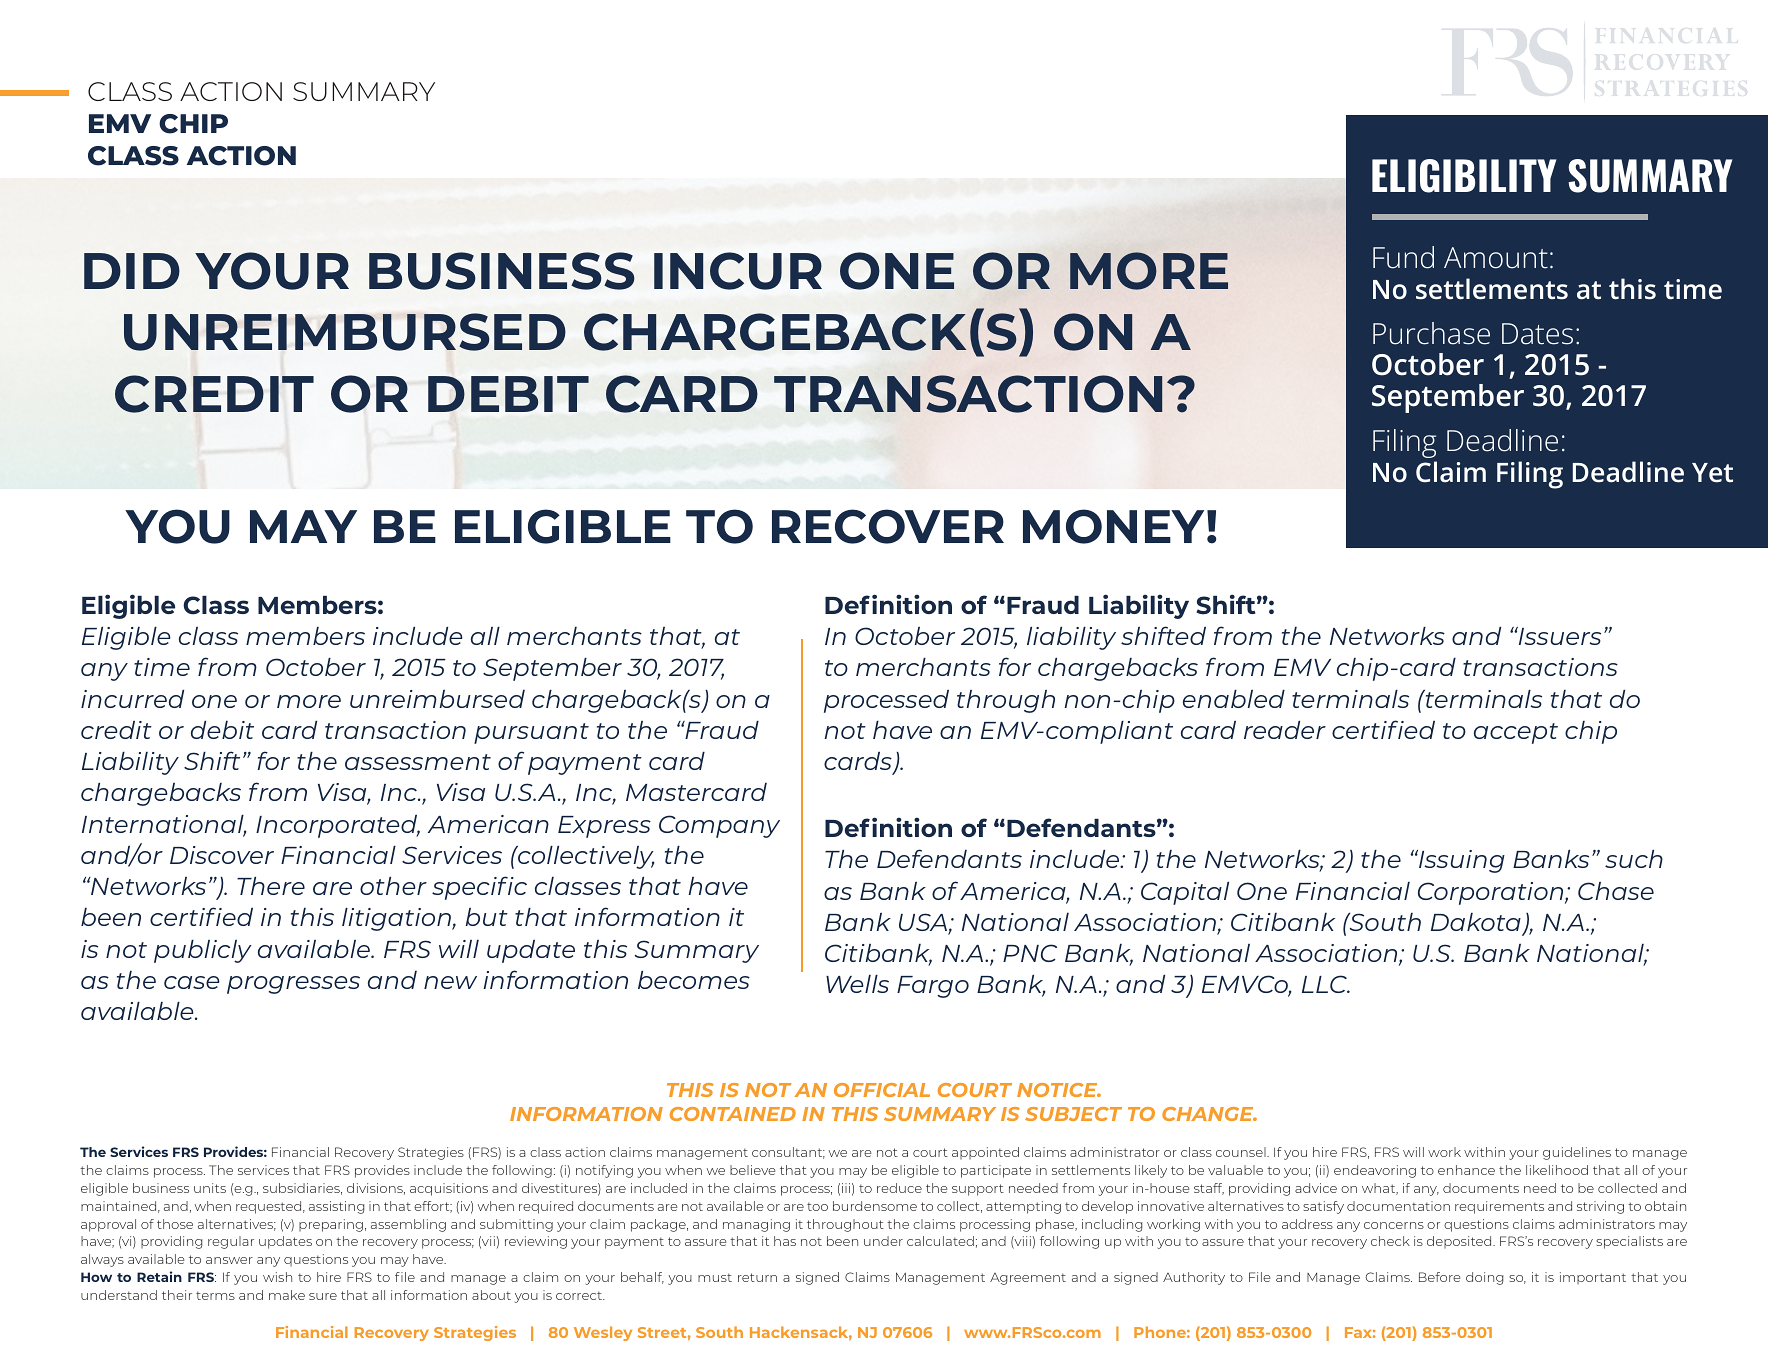 This screenshot has width=1768, height=1366. What do you see at coordinates (1403, 257) in the screenshot?
I see `Fund` at bounding box center [1403, 257].
